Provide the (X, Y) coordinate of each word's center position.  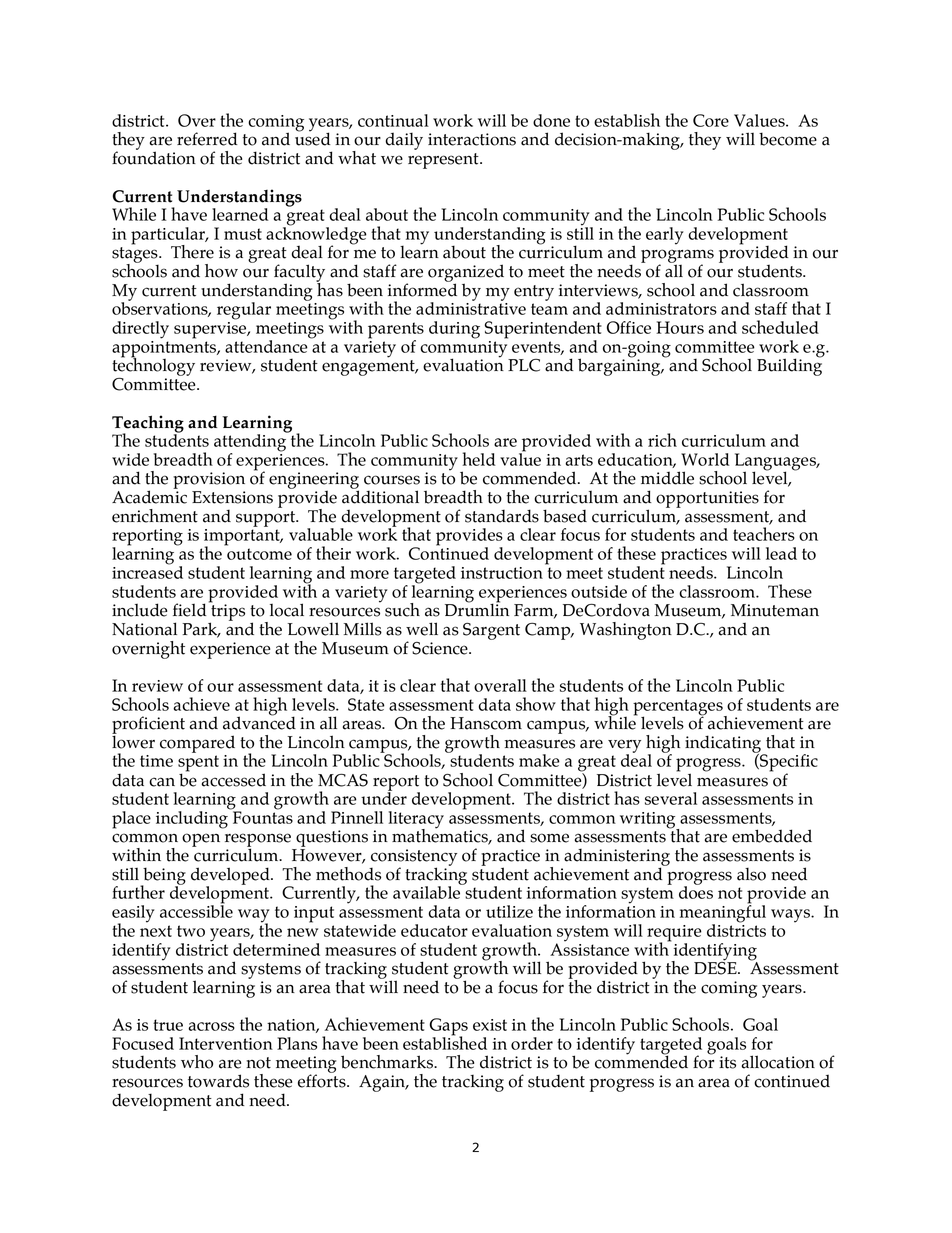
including (193, 819)
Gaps (449, 1028)
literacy (416, 821)
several (671, 798)
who (197, 1062)
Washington (626, 631)
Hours (680, 327)
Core (711, 120)
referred (207, 139)
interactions (472, 139)
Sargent (491, 631)
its (727, 1062)
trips (227, 612)
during (454, 330)
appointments (165, 348)
